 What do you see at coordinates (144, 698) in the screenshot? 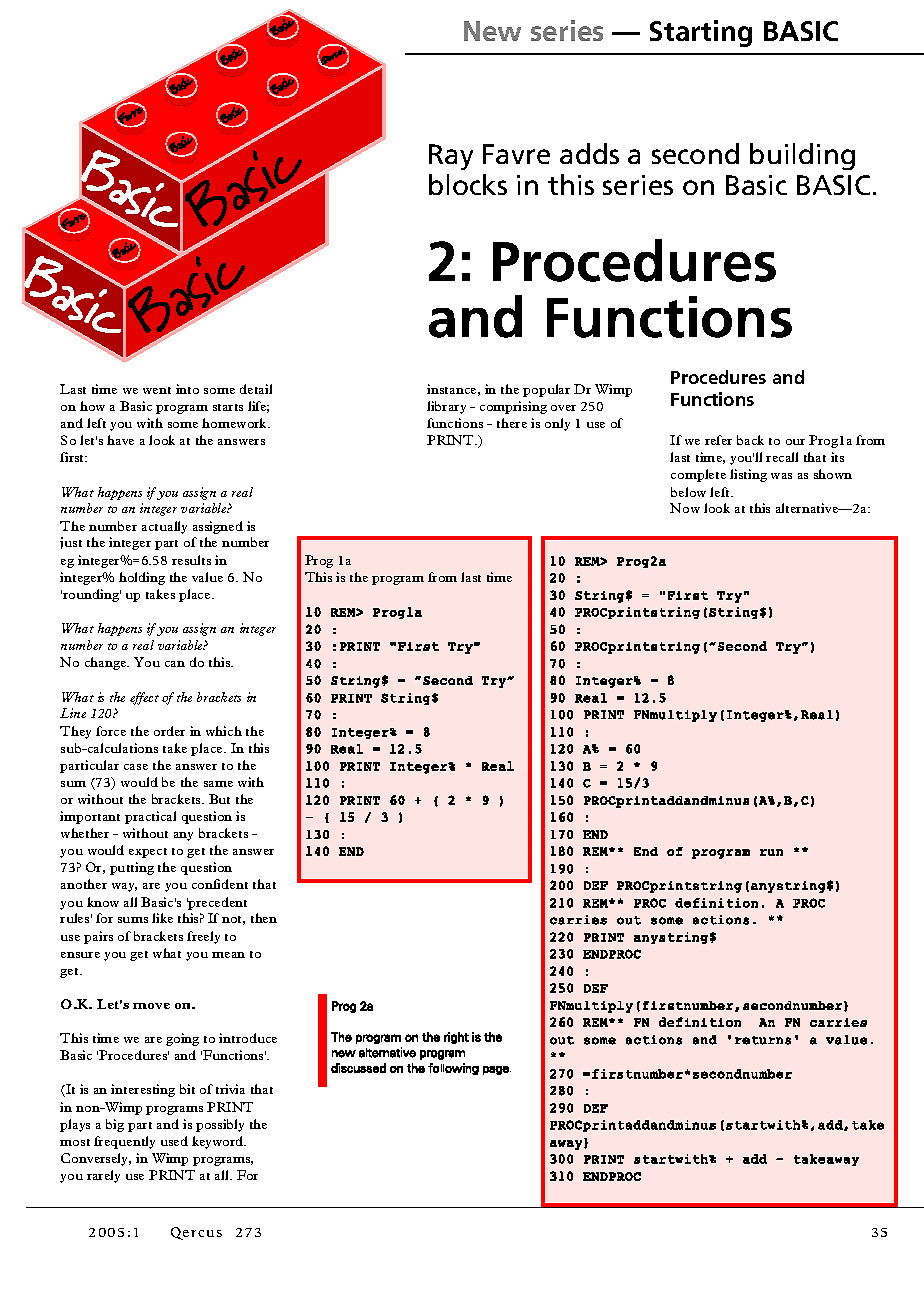
I see `effect` at bounding box center [144, 698].
